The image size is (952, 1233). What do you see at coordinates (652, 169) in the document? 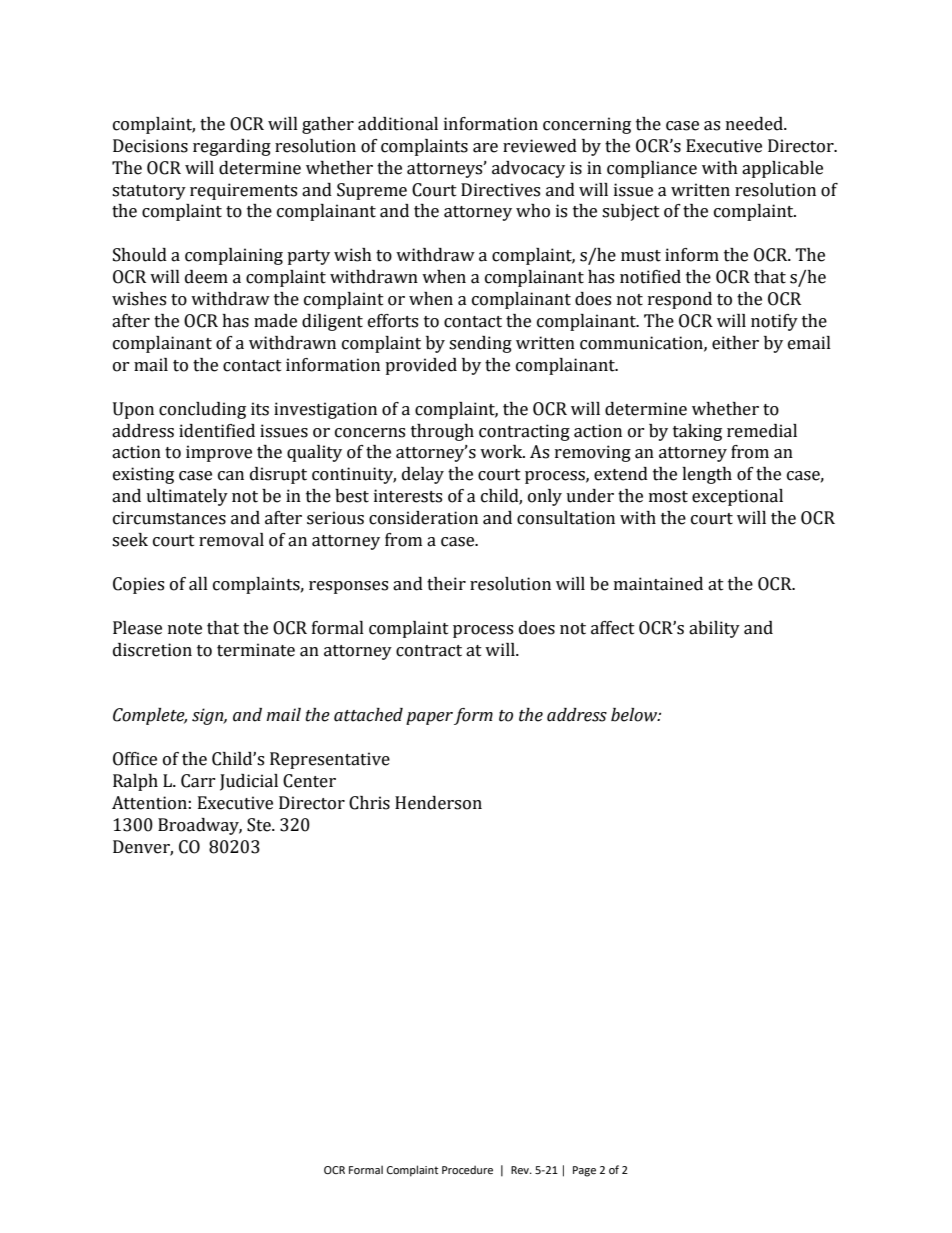
I see `compliance` at bounding box center [652, 169].
